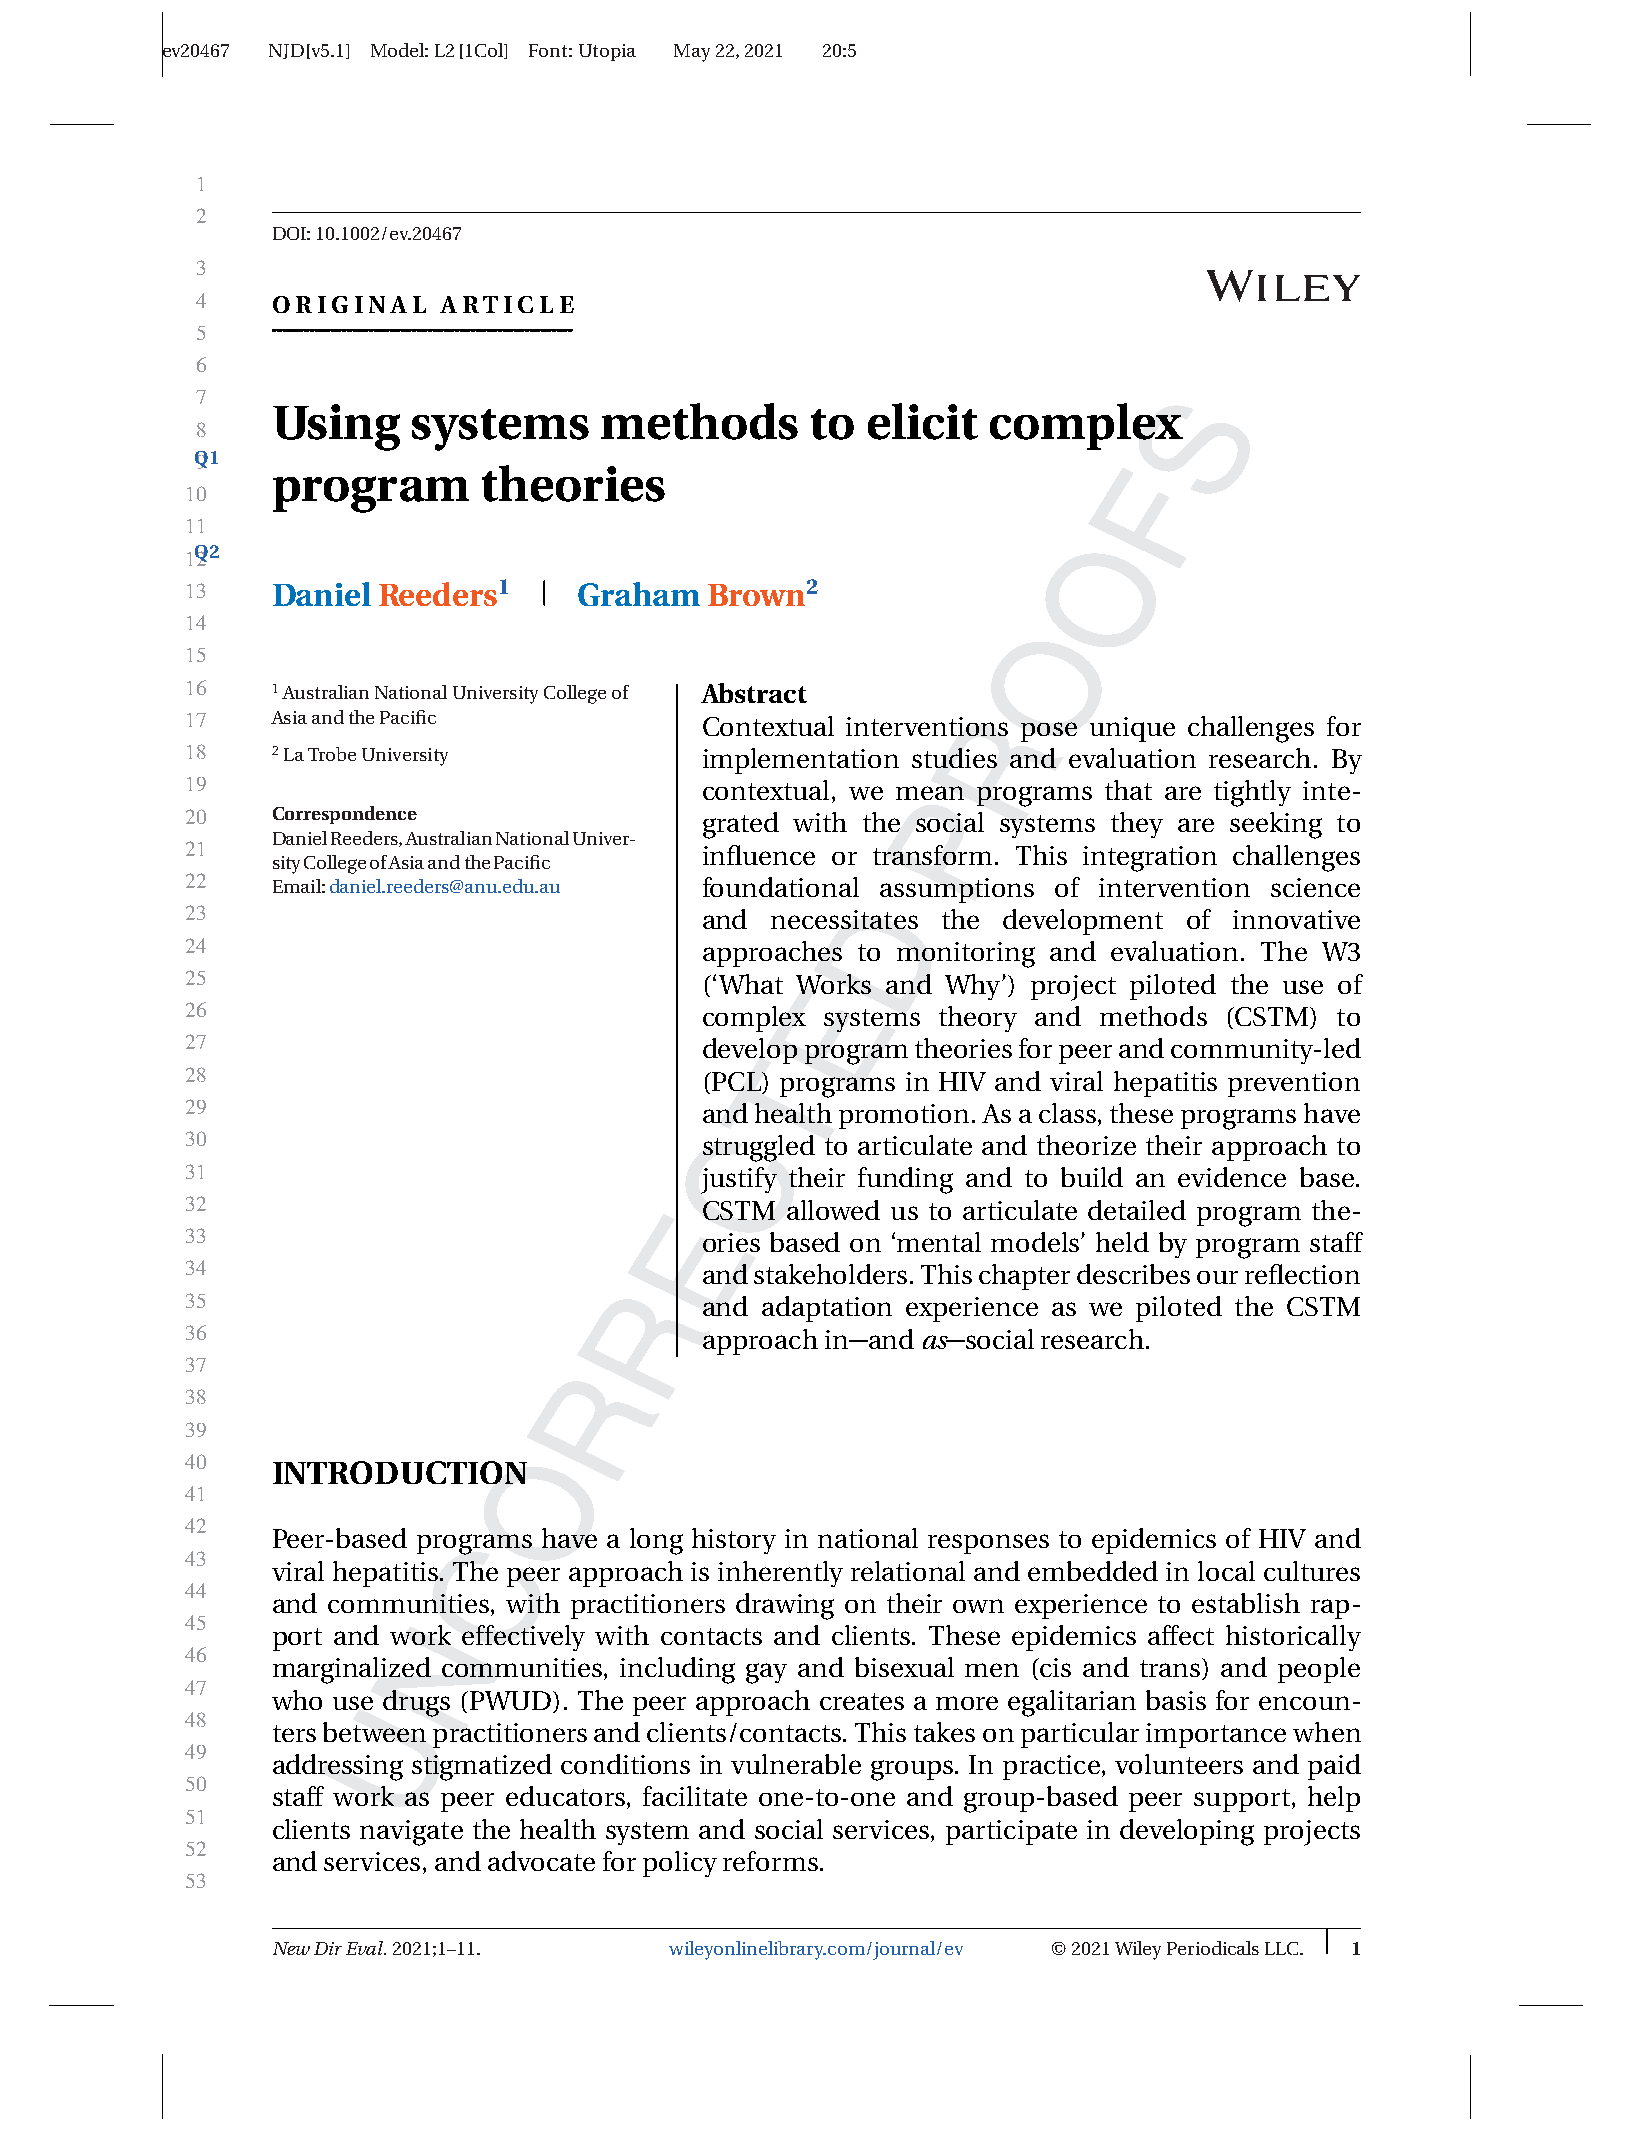 This document has width=1652, height=2137. I want to click on innovative, so click(1296, 919).
